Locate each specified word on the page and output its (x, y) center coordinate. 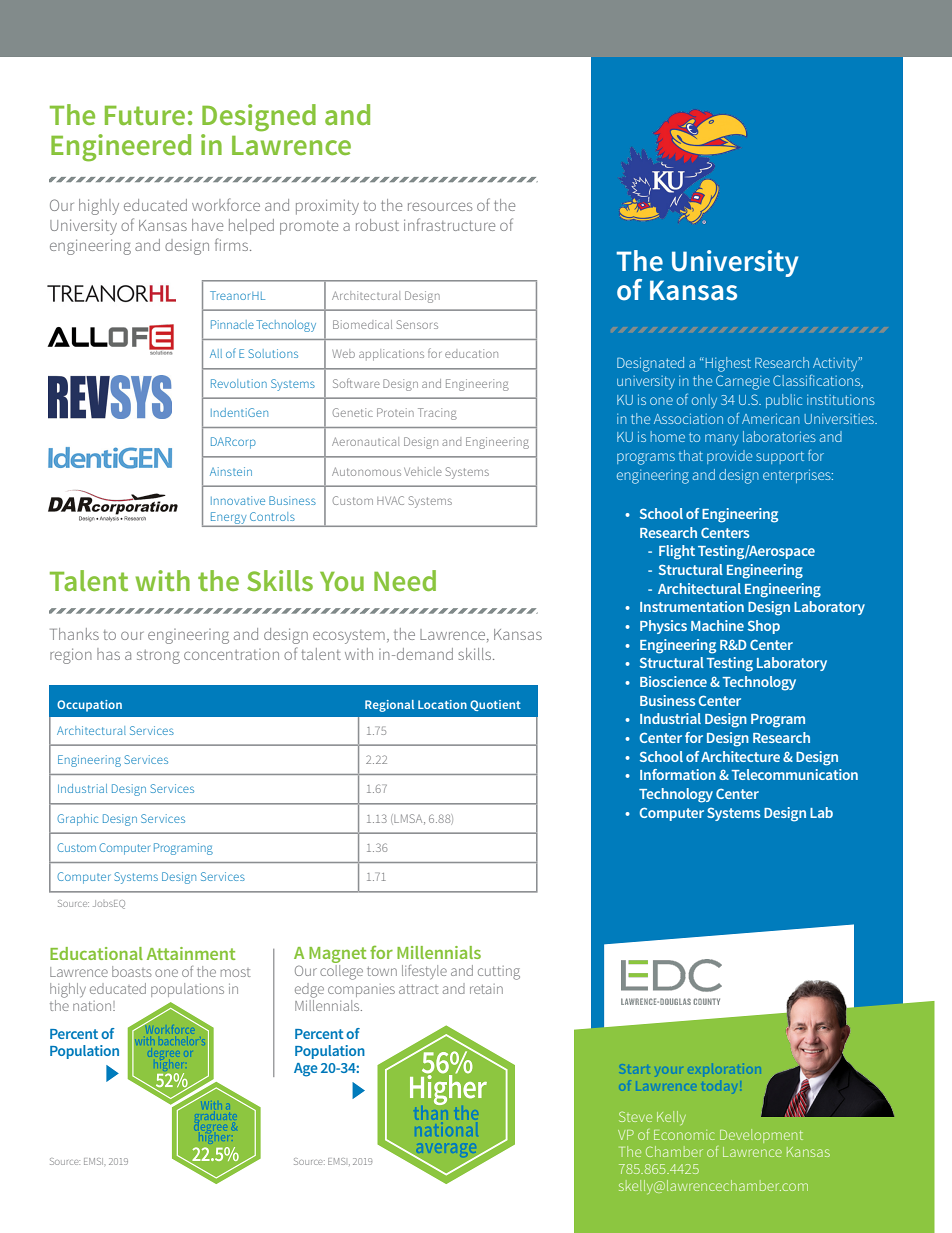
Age (306, 1070)
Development (761, 1136)
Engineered (121, 148)
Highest (727, 364)
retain (486, 989)
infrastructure (449, 224)
